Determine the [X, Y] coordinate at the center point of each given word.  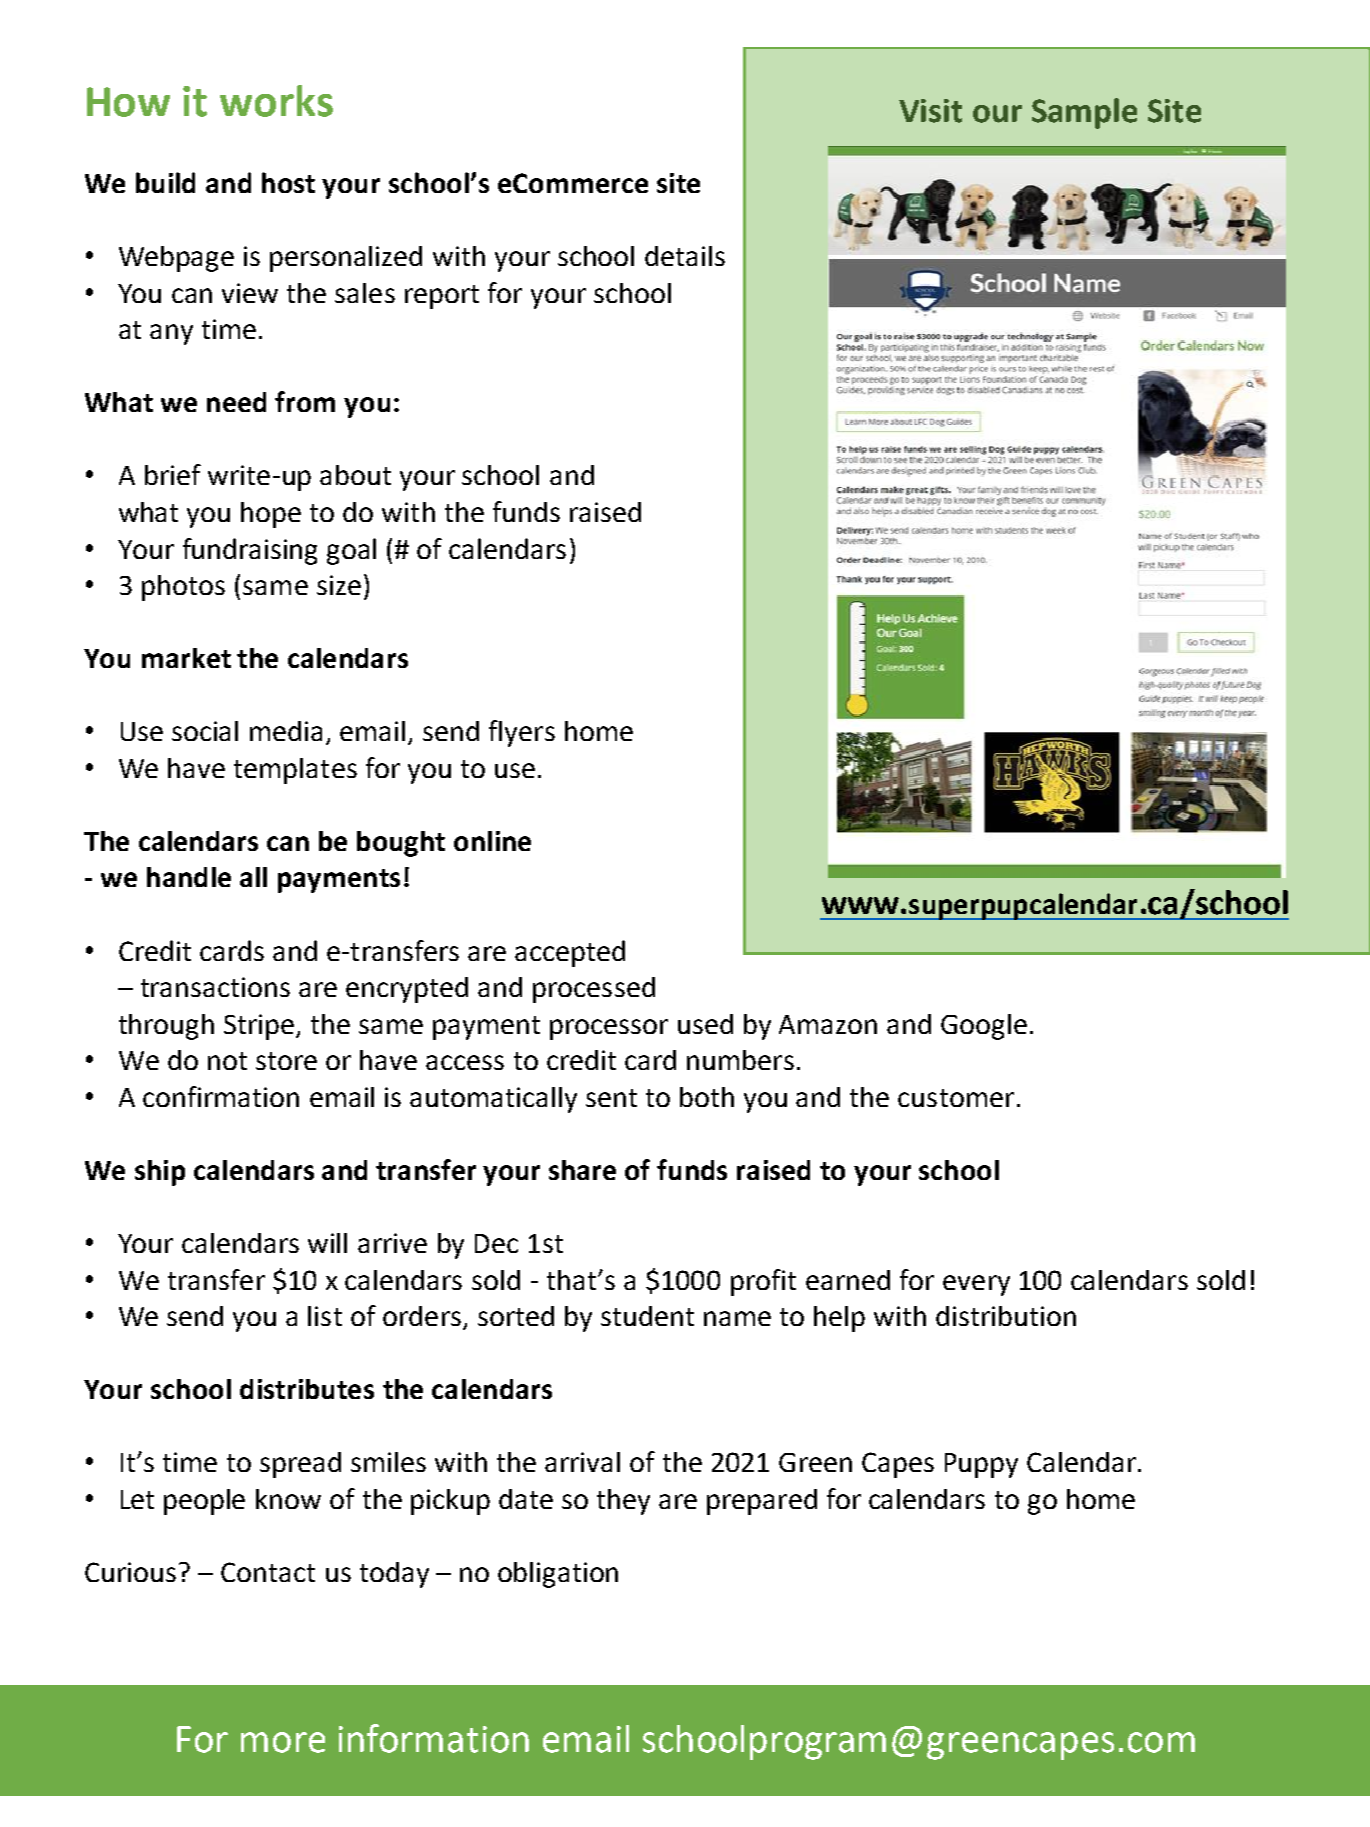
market [186, 658]
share [582, 1170]
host [288, 182]
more [283, 1742]
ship [160, 1173]
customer [956, 1098]
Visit [930, 111]
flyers [522, 733]
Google [984, 1027]
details [685, 256]
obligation [558, 1575]
